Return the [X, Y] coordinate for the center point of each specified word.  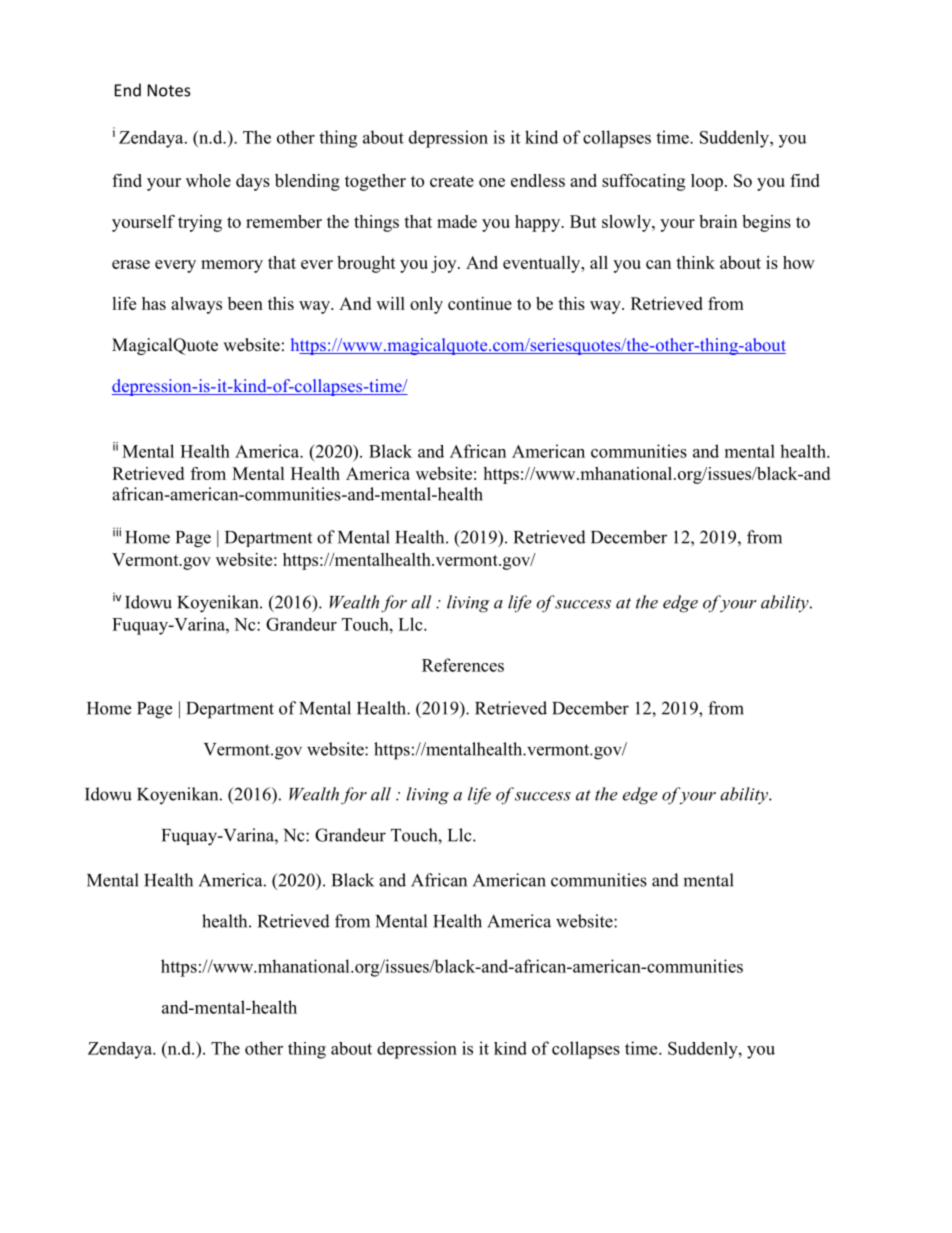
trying [200, 223]
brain [718, 221]
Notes [169, 90]
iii [117, 532]
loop [707, 182]
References [463, 665]
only [426, 305]
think [695, 262]
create [452, 181]
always [196, 305]
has [154, 303]
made [457, 221]
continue [480, 303]
